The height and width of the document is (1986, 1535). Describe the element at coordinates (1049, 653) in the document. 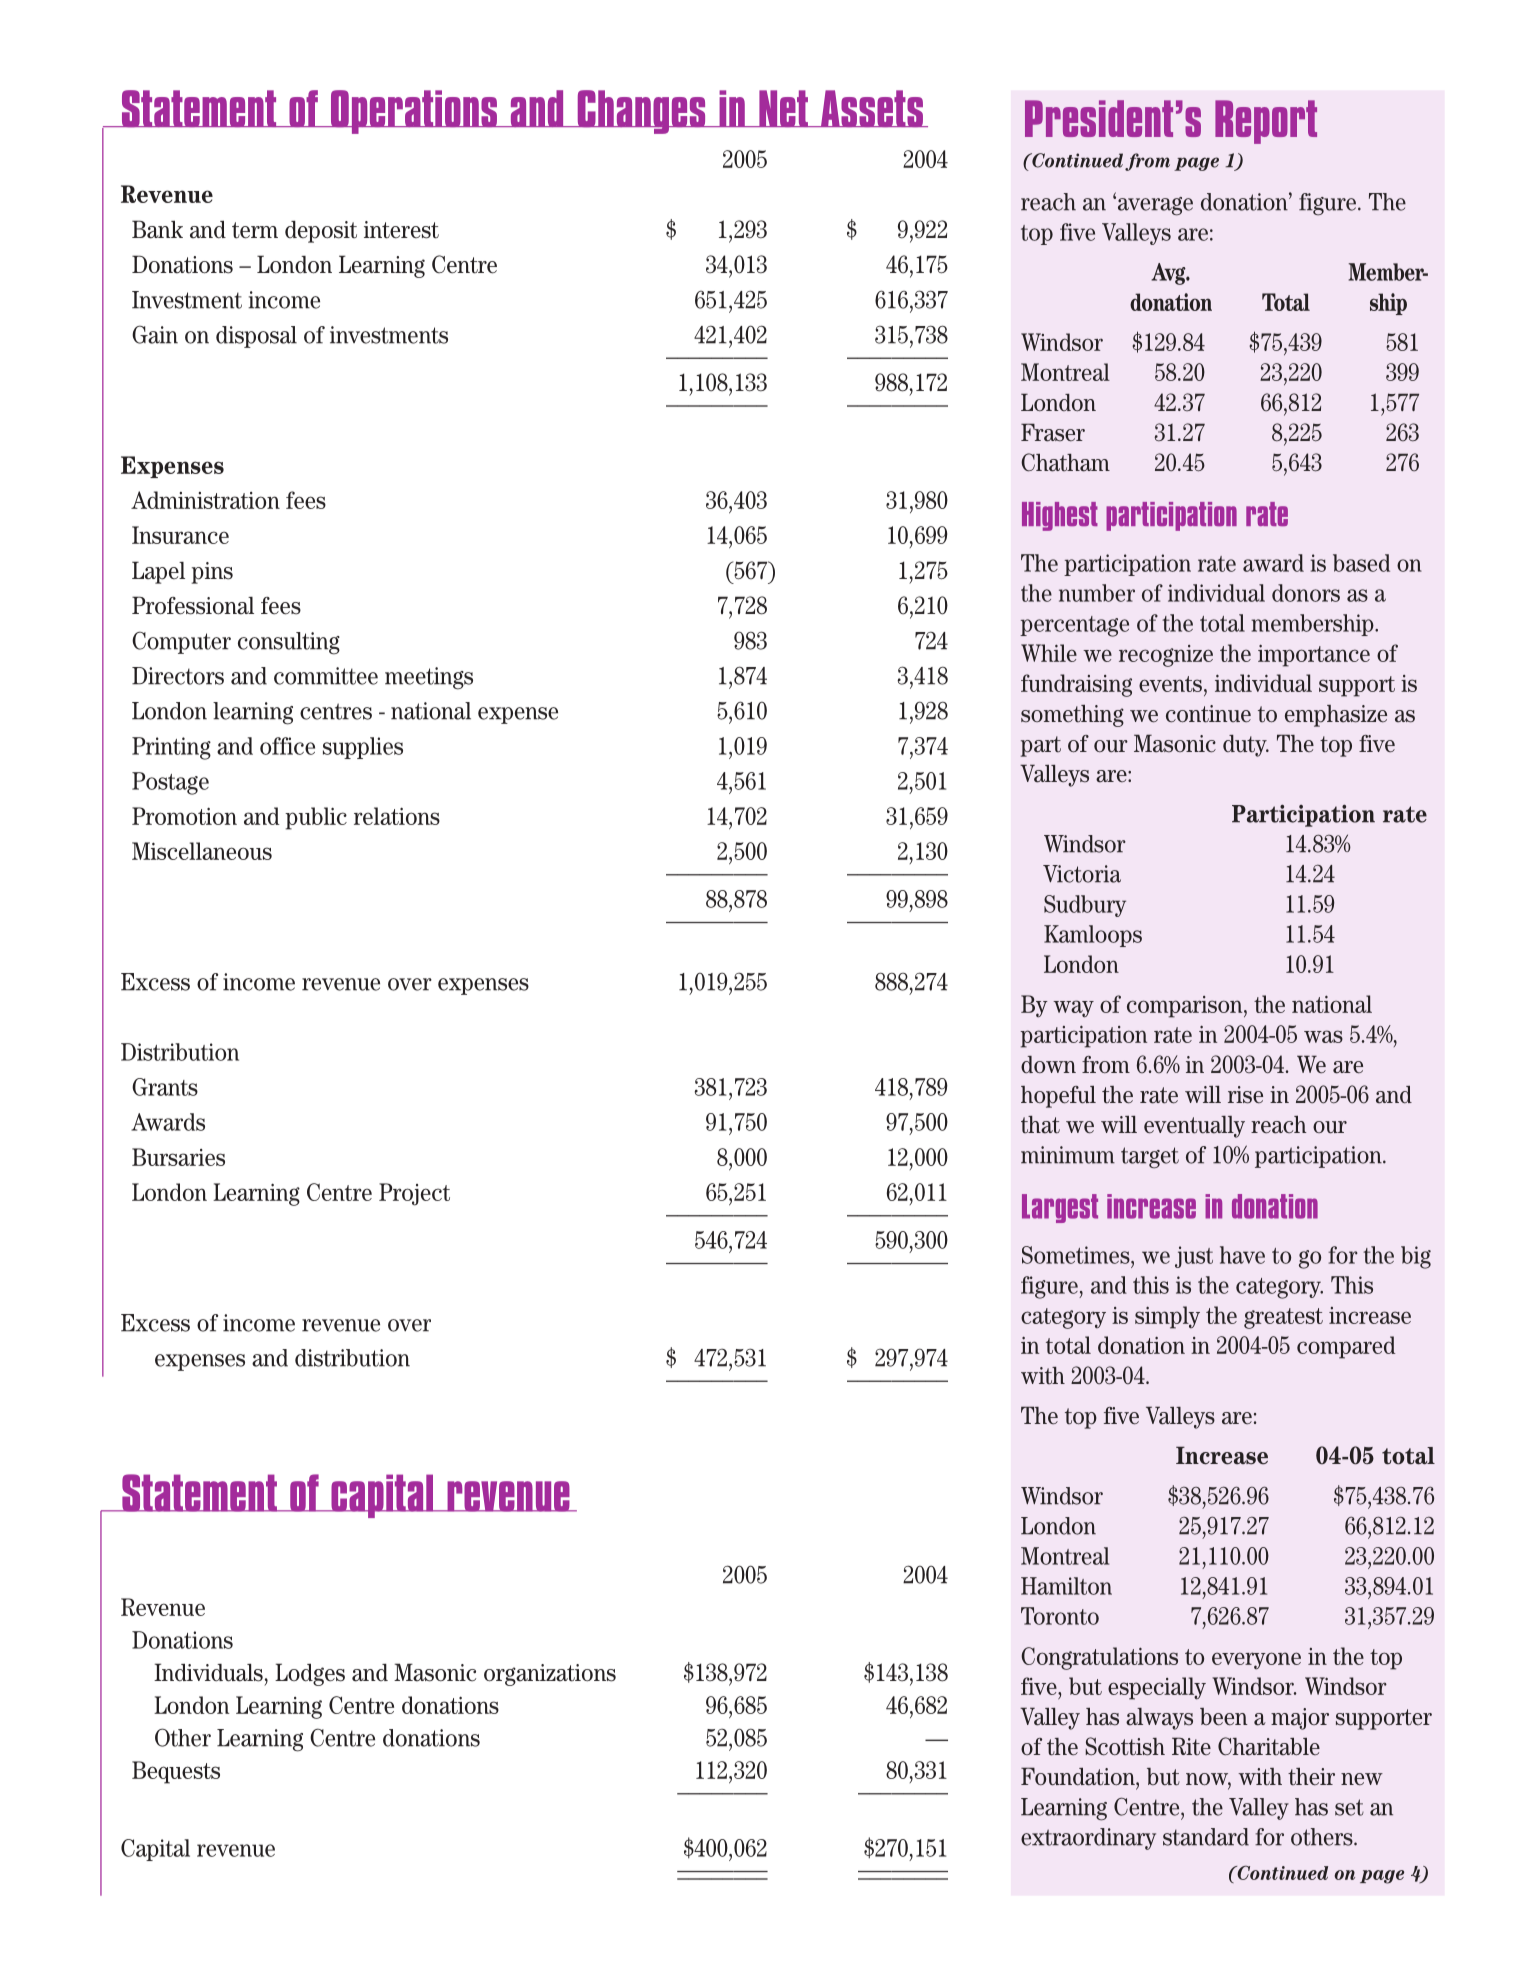

I see `While` at that location.
